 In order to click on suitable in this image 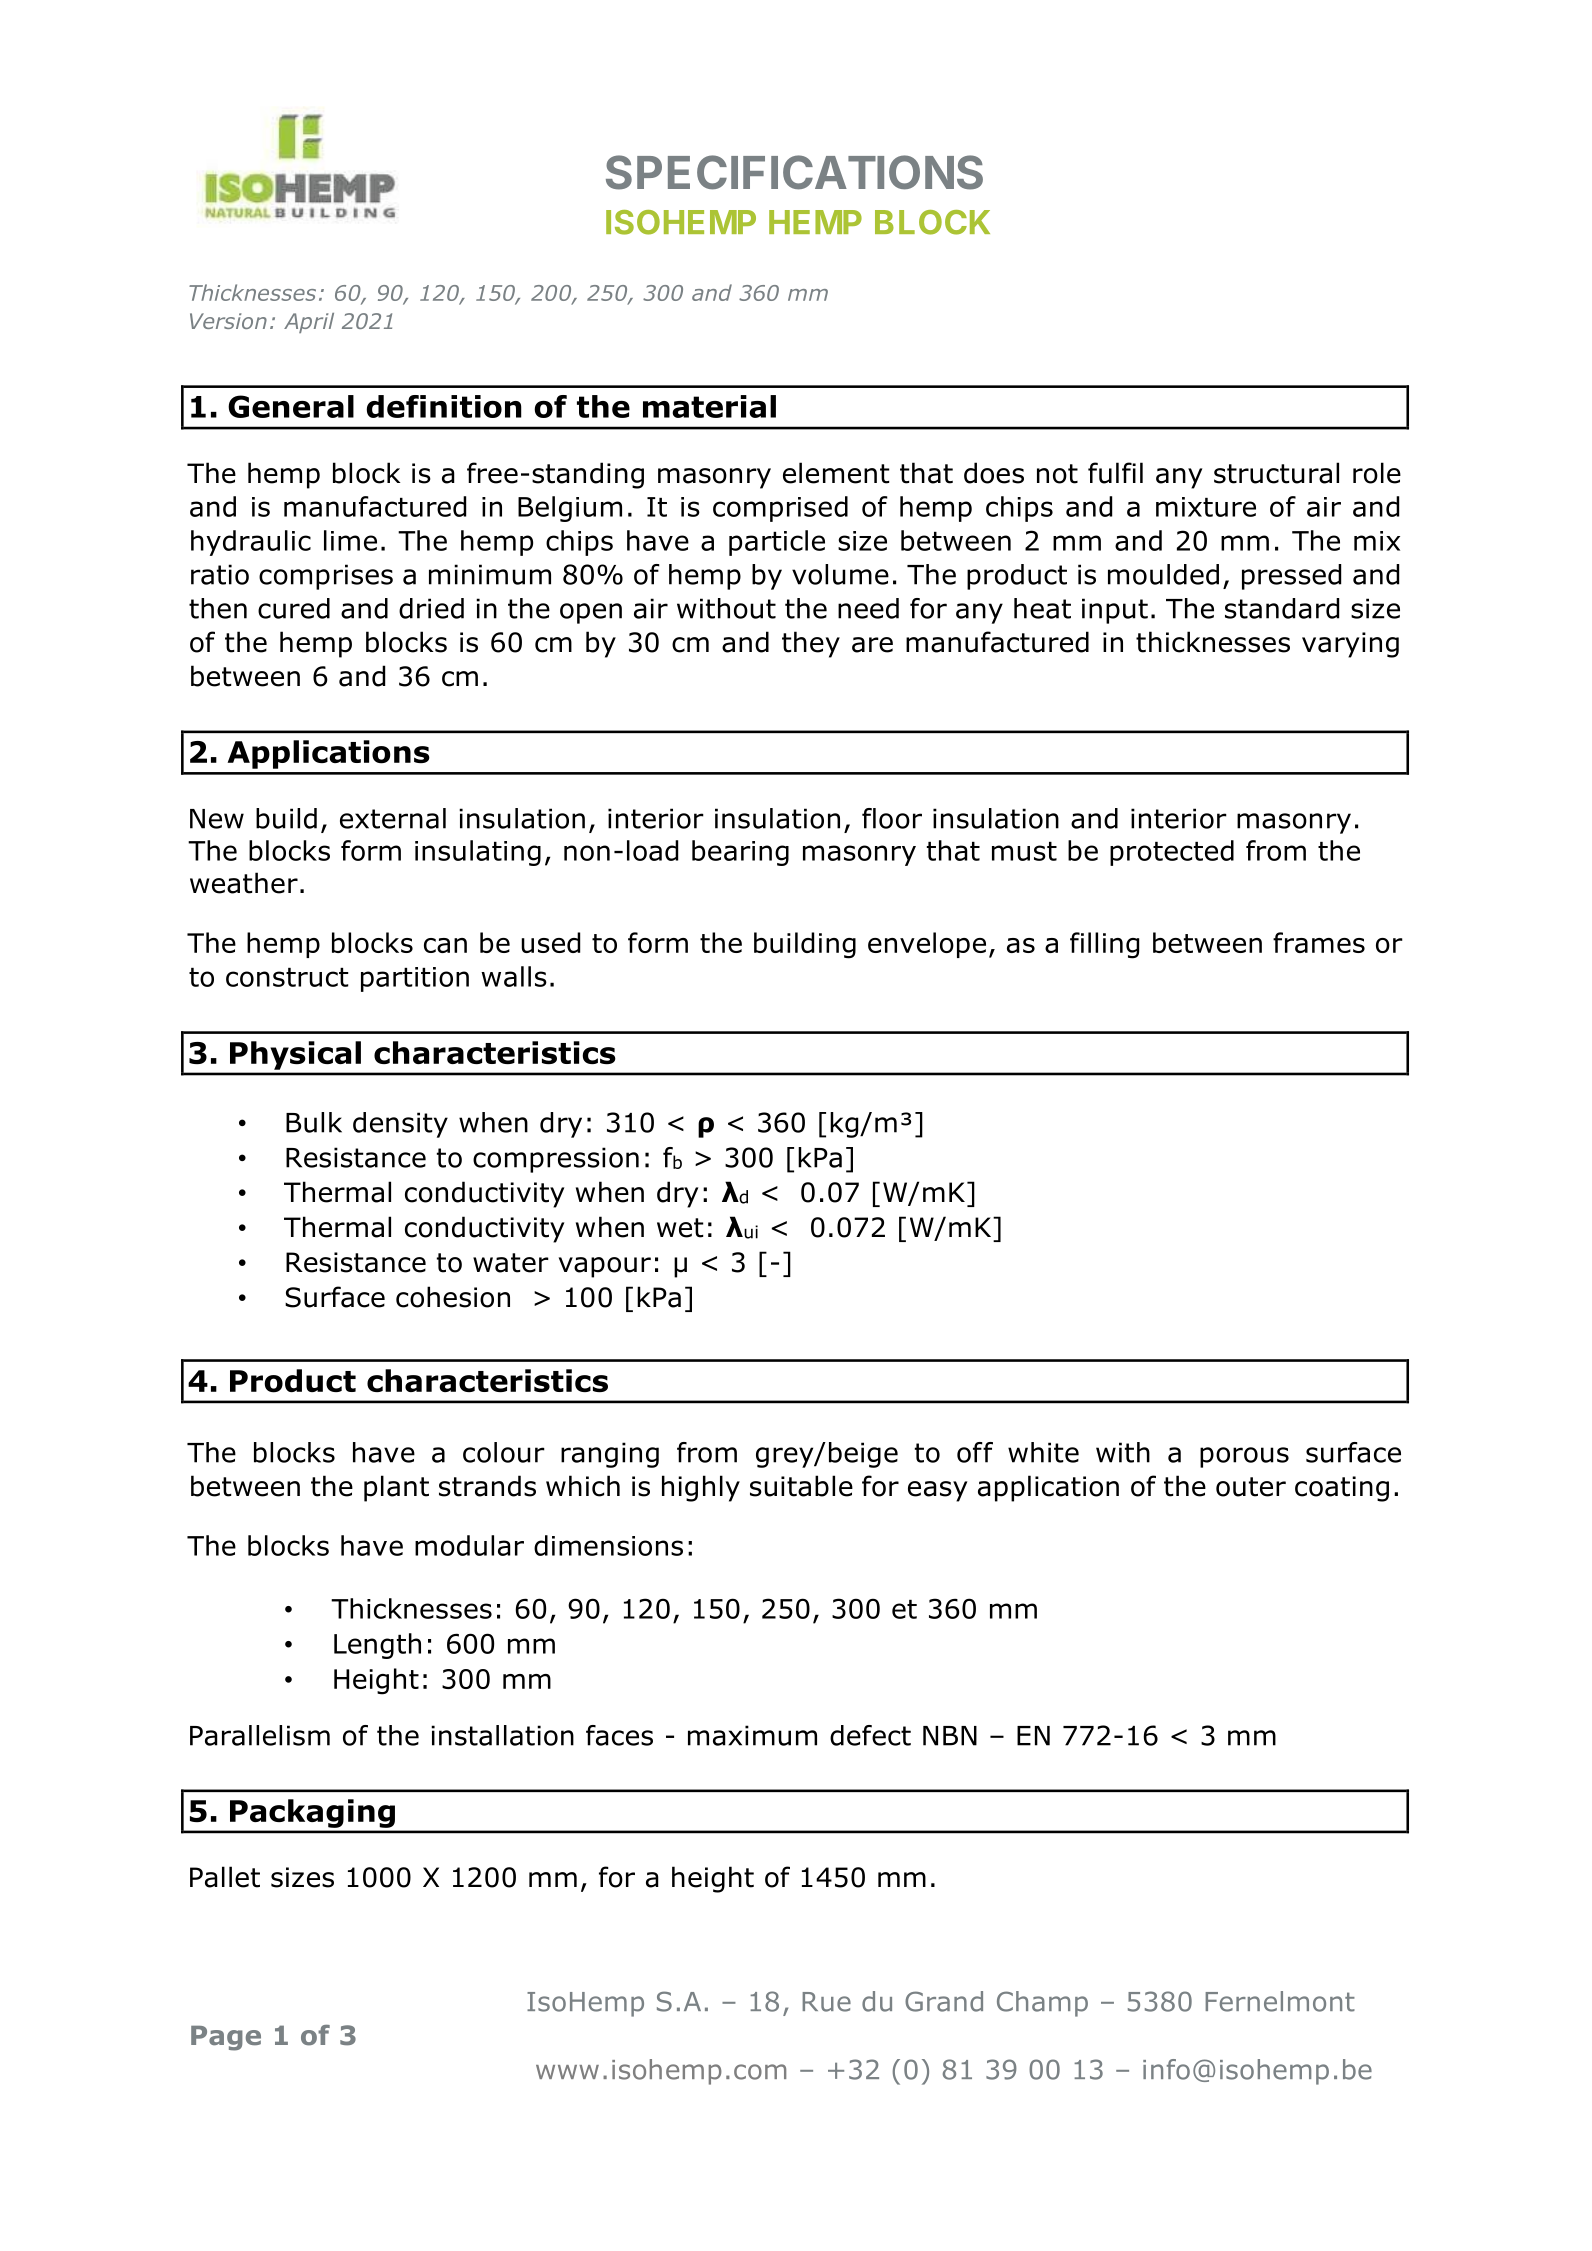, I will do `click(801, 1486)`.
